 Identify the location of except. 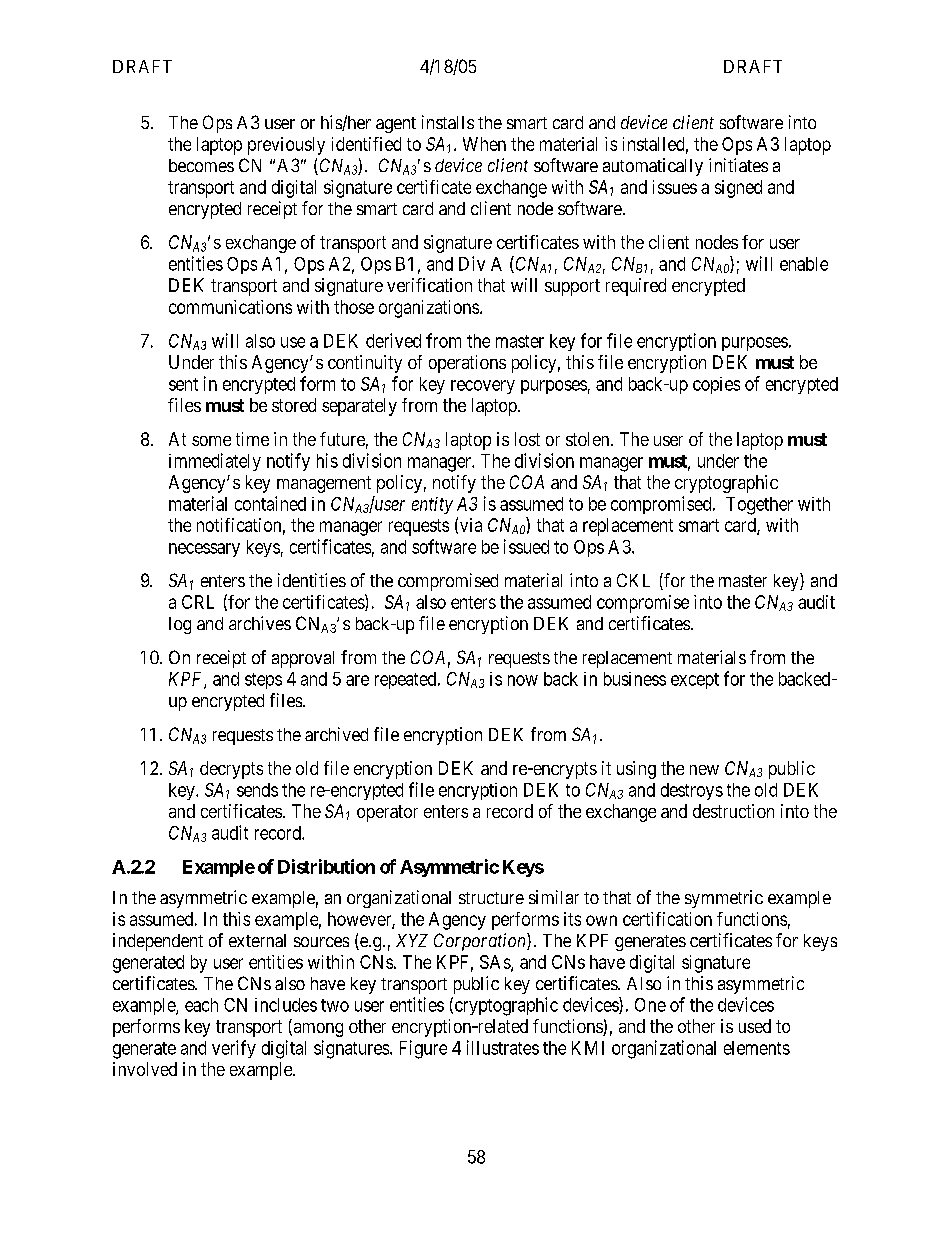
(695, 681).
